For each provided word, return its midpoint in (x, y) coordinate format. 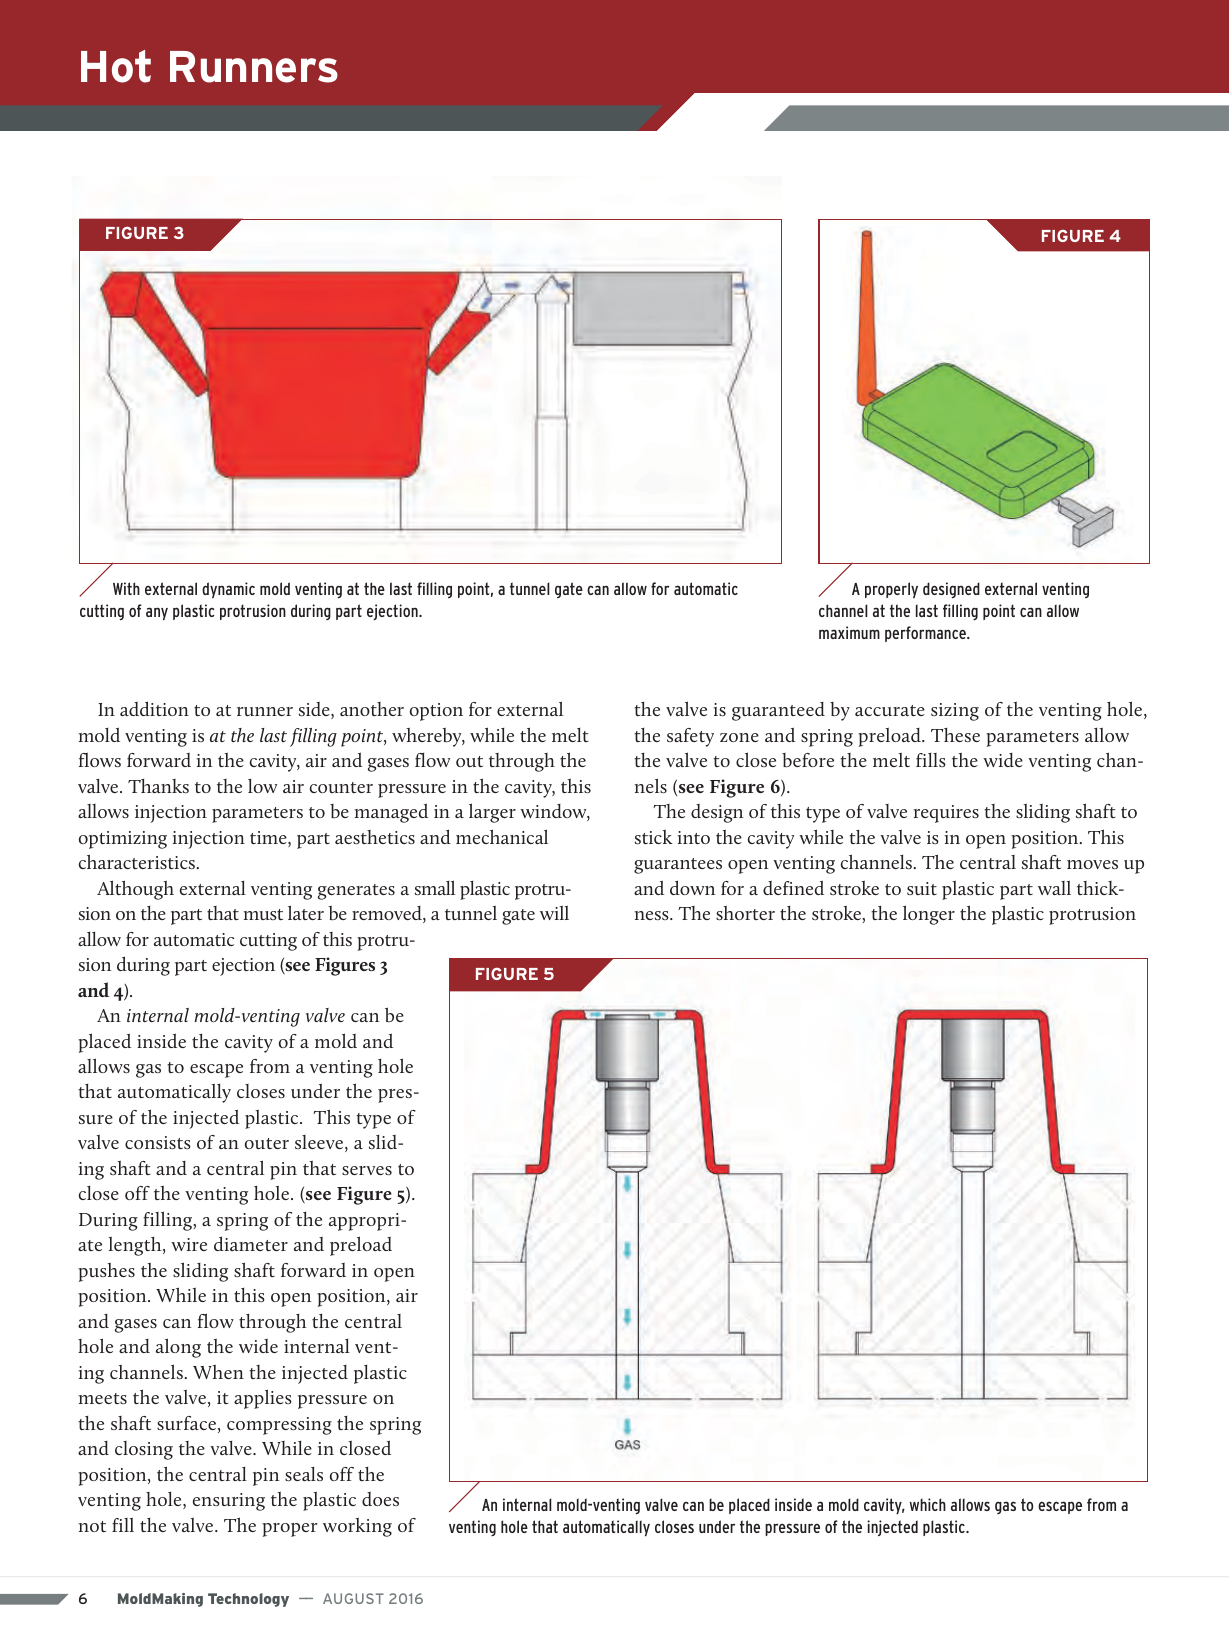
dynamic (228, 590)
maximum (849, 632)
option (436, 712)
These (955, 735)
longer (929, 915)
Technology (248, 1600)
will (554, 912)
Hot (116, 66)
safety (690, 737)
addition (154, 709)
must (263, 914)
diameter (251, 1244)
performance (926, 634)
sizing (955, 712)
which (928, 1504)
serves (367, 1170)
